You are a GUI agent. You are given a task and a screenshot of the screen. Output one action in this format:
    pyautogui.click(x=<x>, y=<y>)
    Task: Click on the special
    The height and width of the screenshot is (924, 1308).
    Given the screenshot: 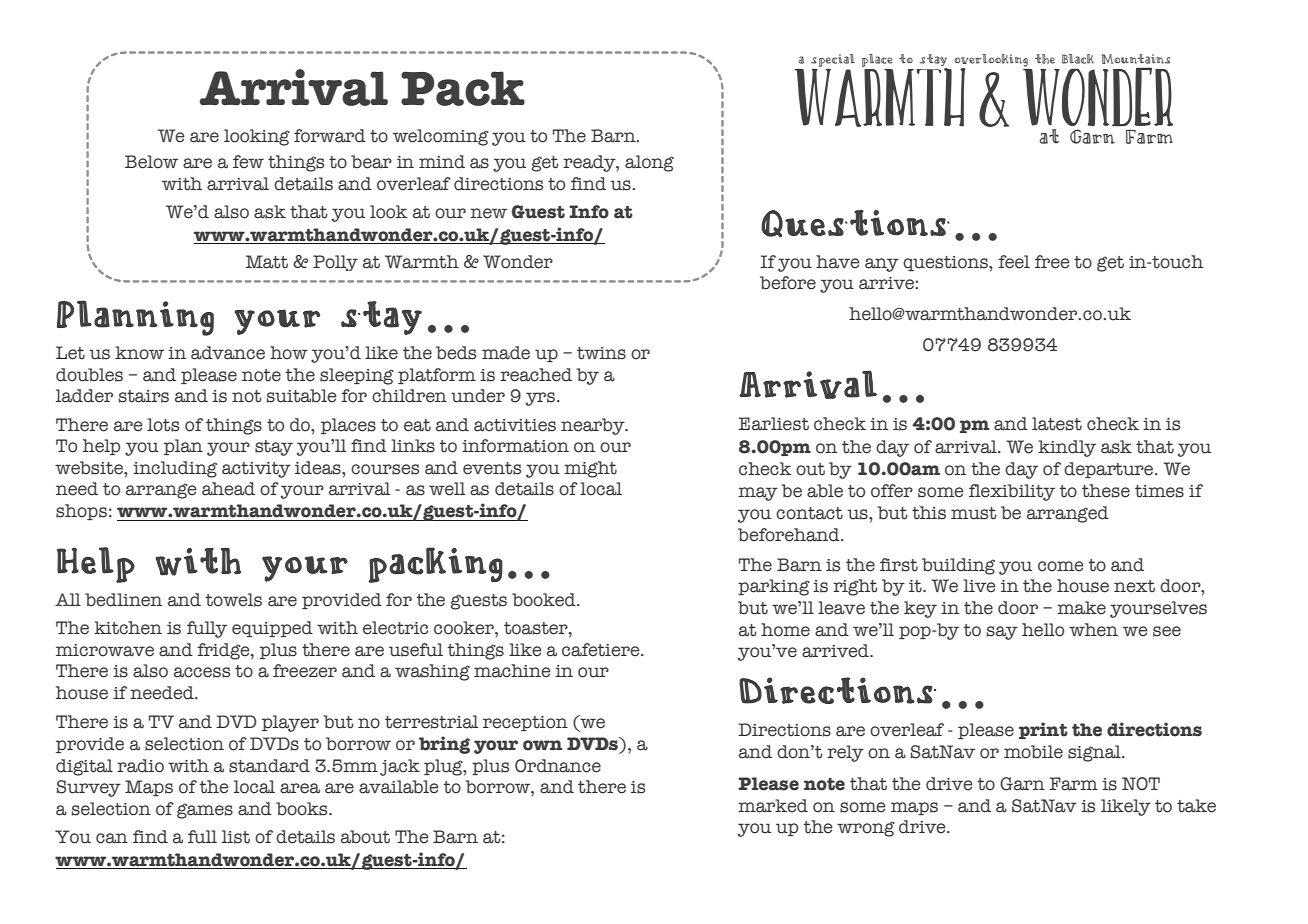 What is the action you would take?
    pyautogui.click(x=833, y=60)
